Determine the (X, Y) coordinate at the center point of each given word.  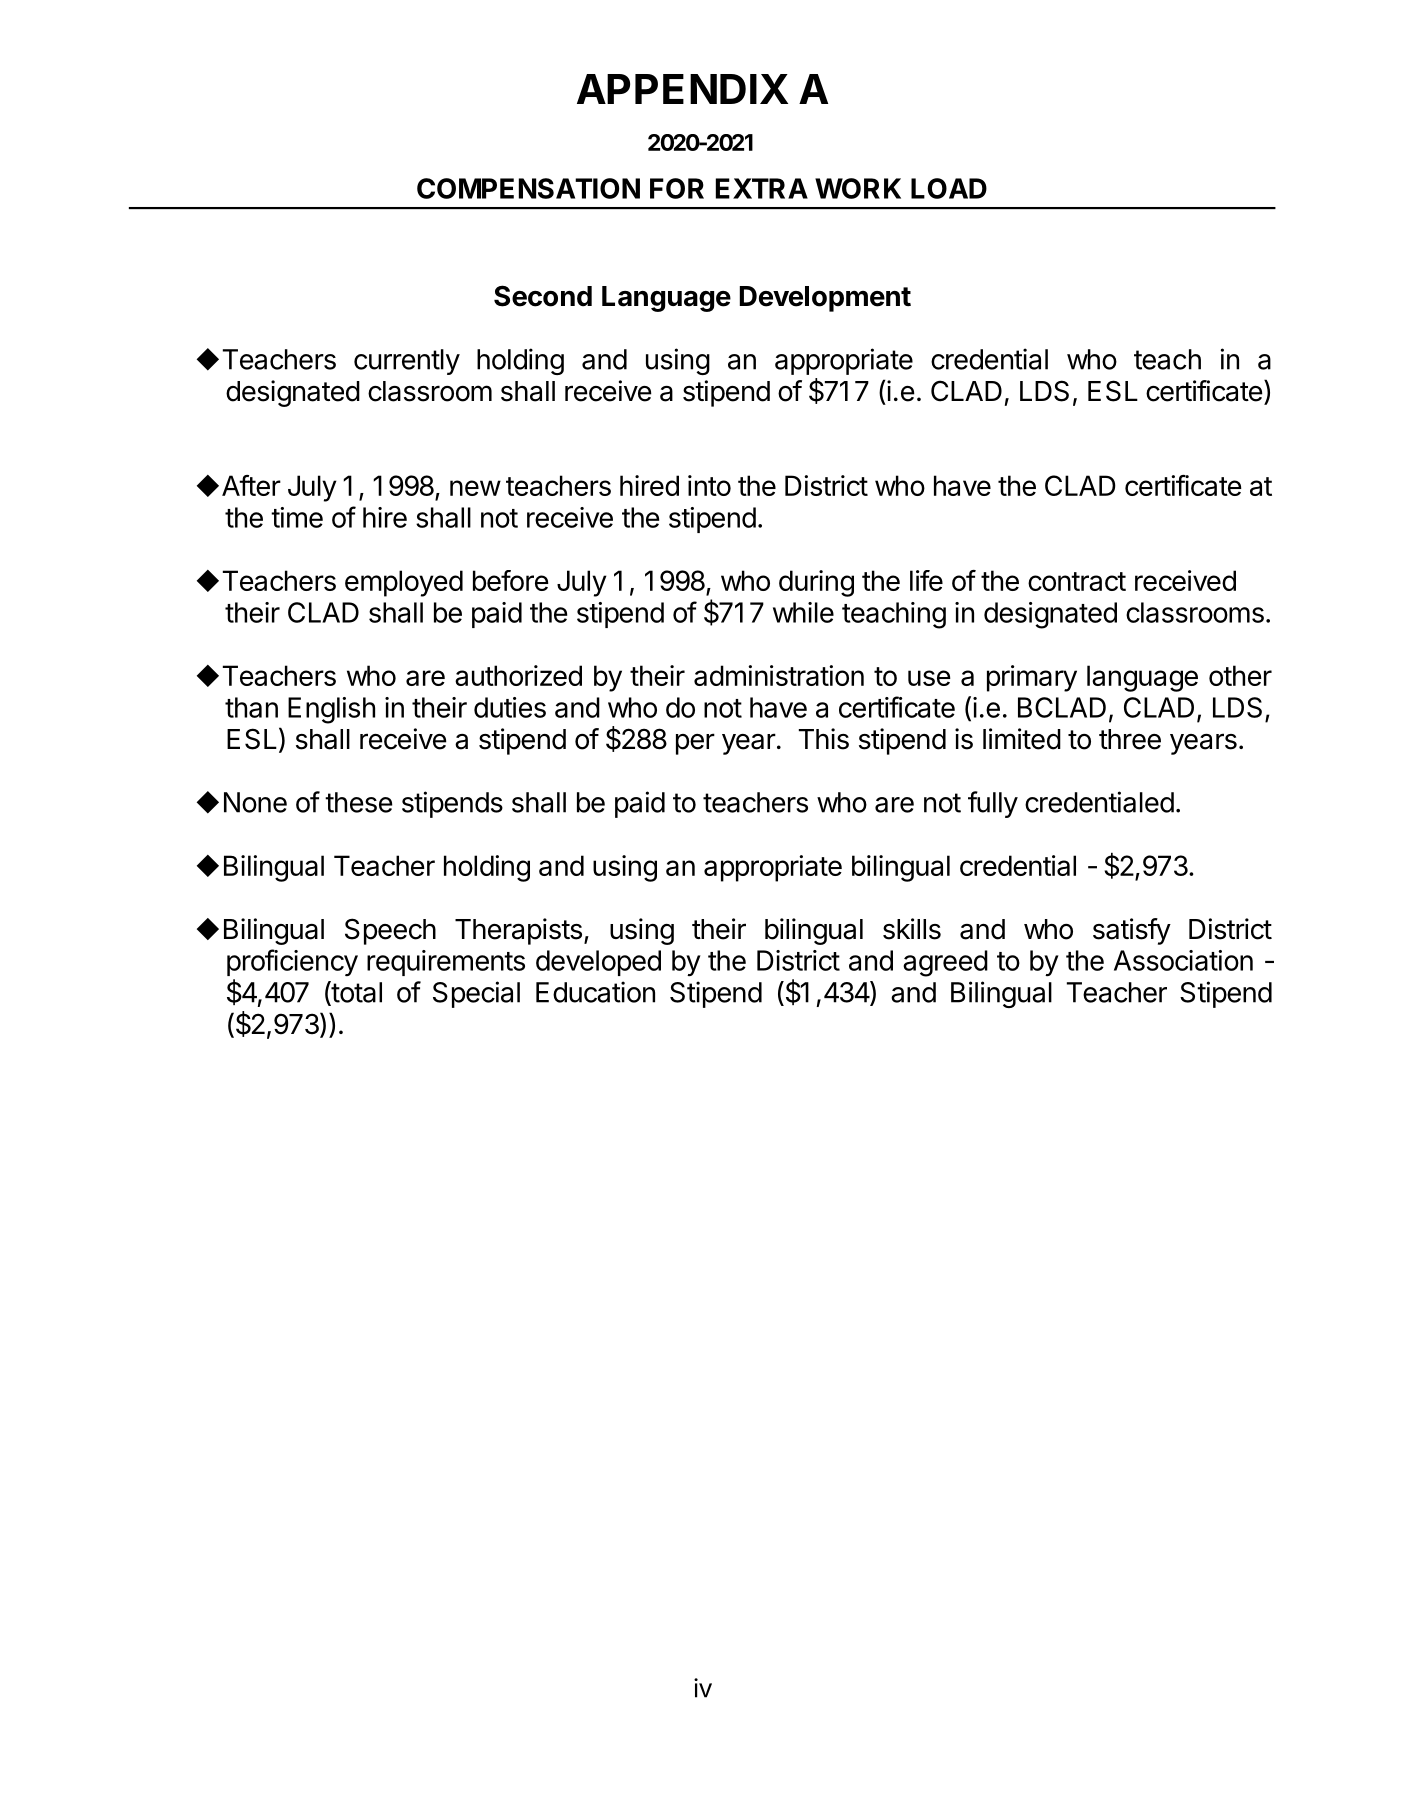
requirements (446, 963)
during (816, 583)
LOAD (949, 188)
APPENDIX (682, 89)
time (297, 517)
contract (1077, 581)
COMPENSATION (528, 188)
